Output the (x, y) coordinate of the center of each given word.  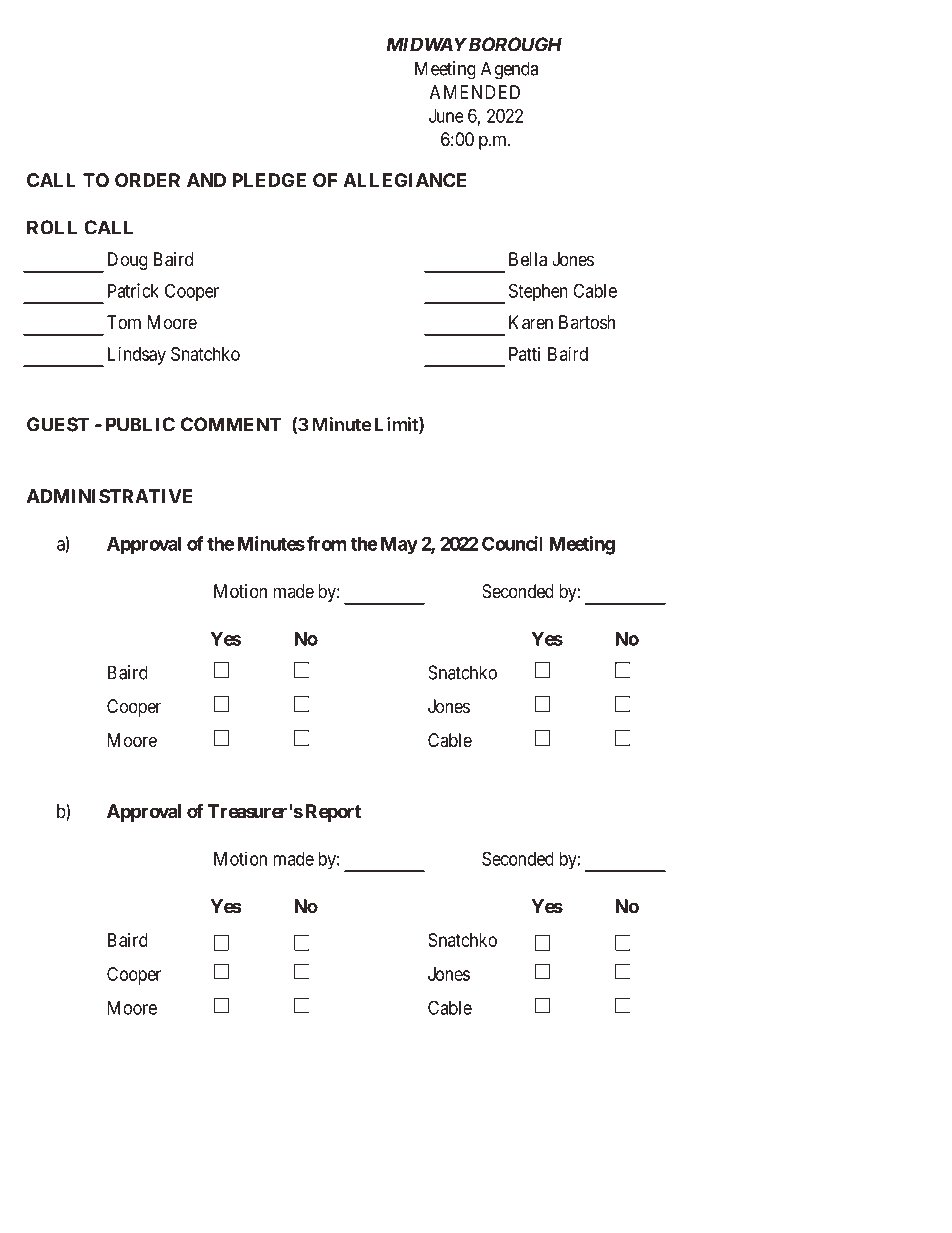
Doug (128, 261)
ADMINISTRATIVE (109, 496)
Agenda (509, 70)
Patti (524, 354)
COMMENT (231, 424)
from (327, 543)
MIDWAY (426, 44)
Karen (531, 322)
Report (333, 813)
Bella (528, 259)
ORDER (147, 180)
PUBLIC (140, 424)
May (399, 546)
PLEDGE (269, 180)
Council (512, 543)
